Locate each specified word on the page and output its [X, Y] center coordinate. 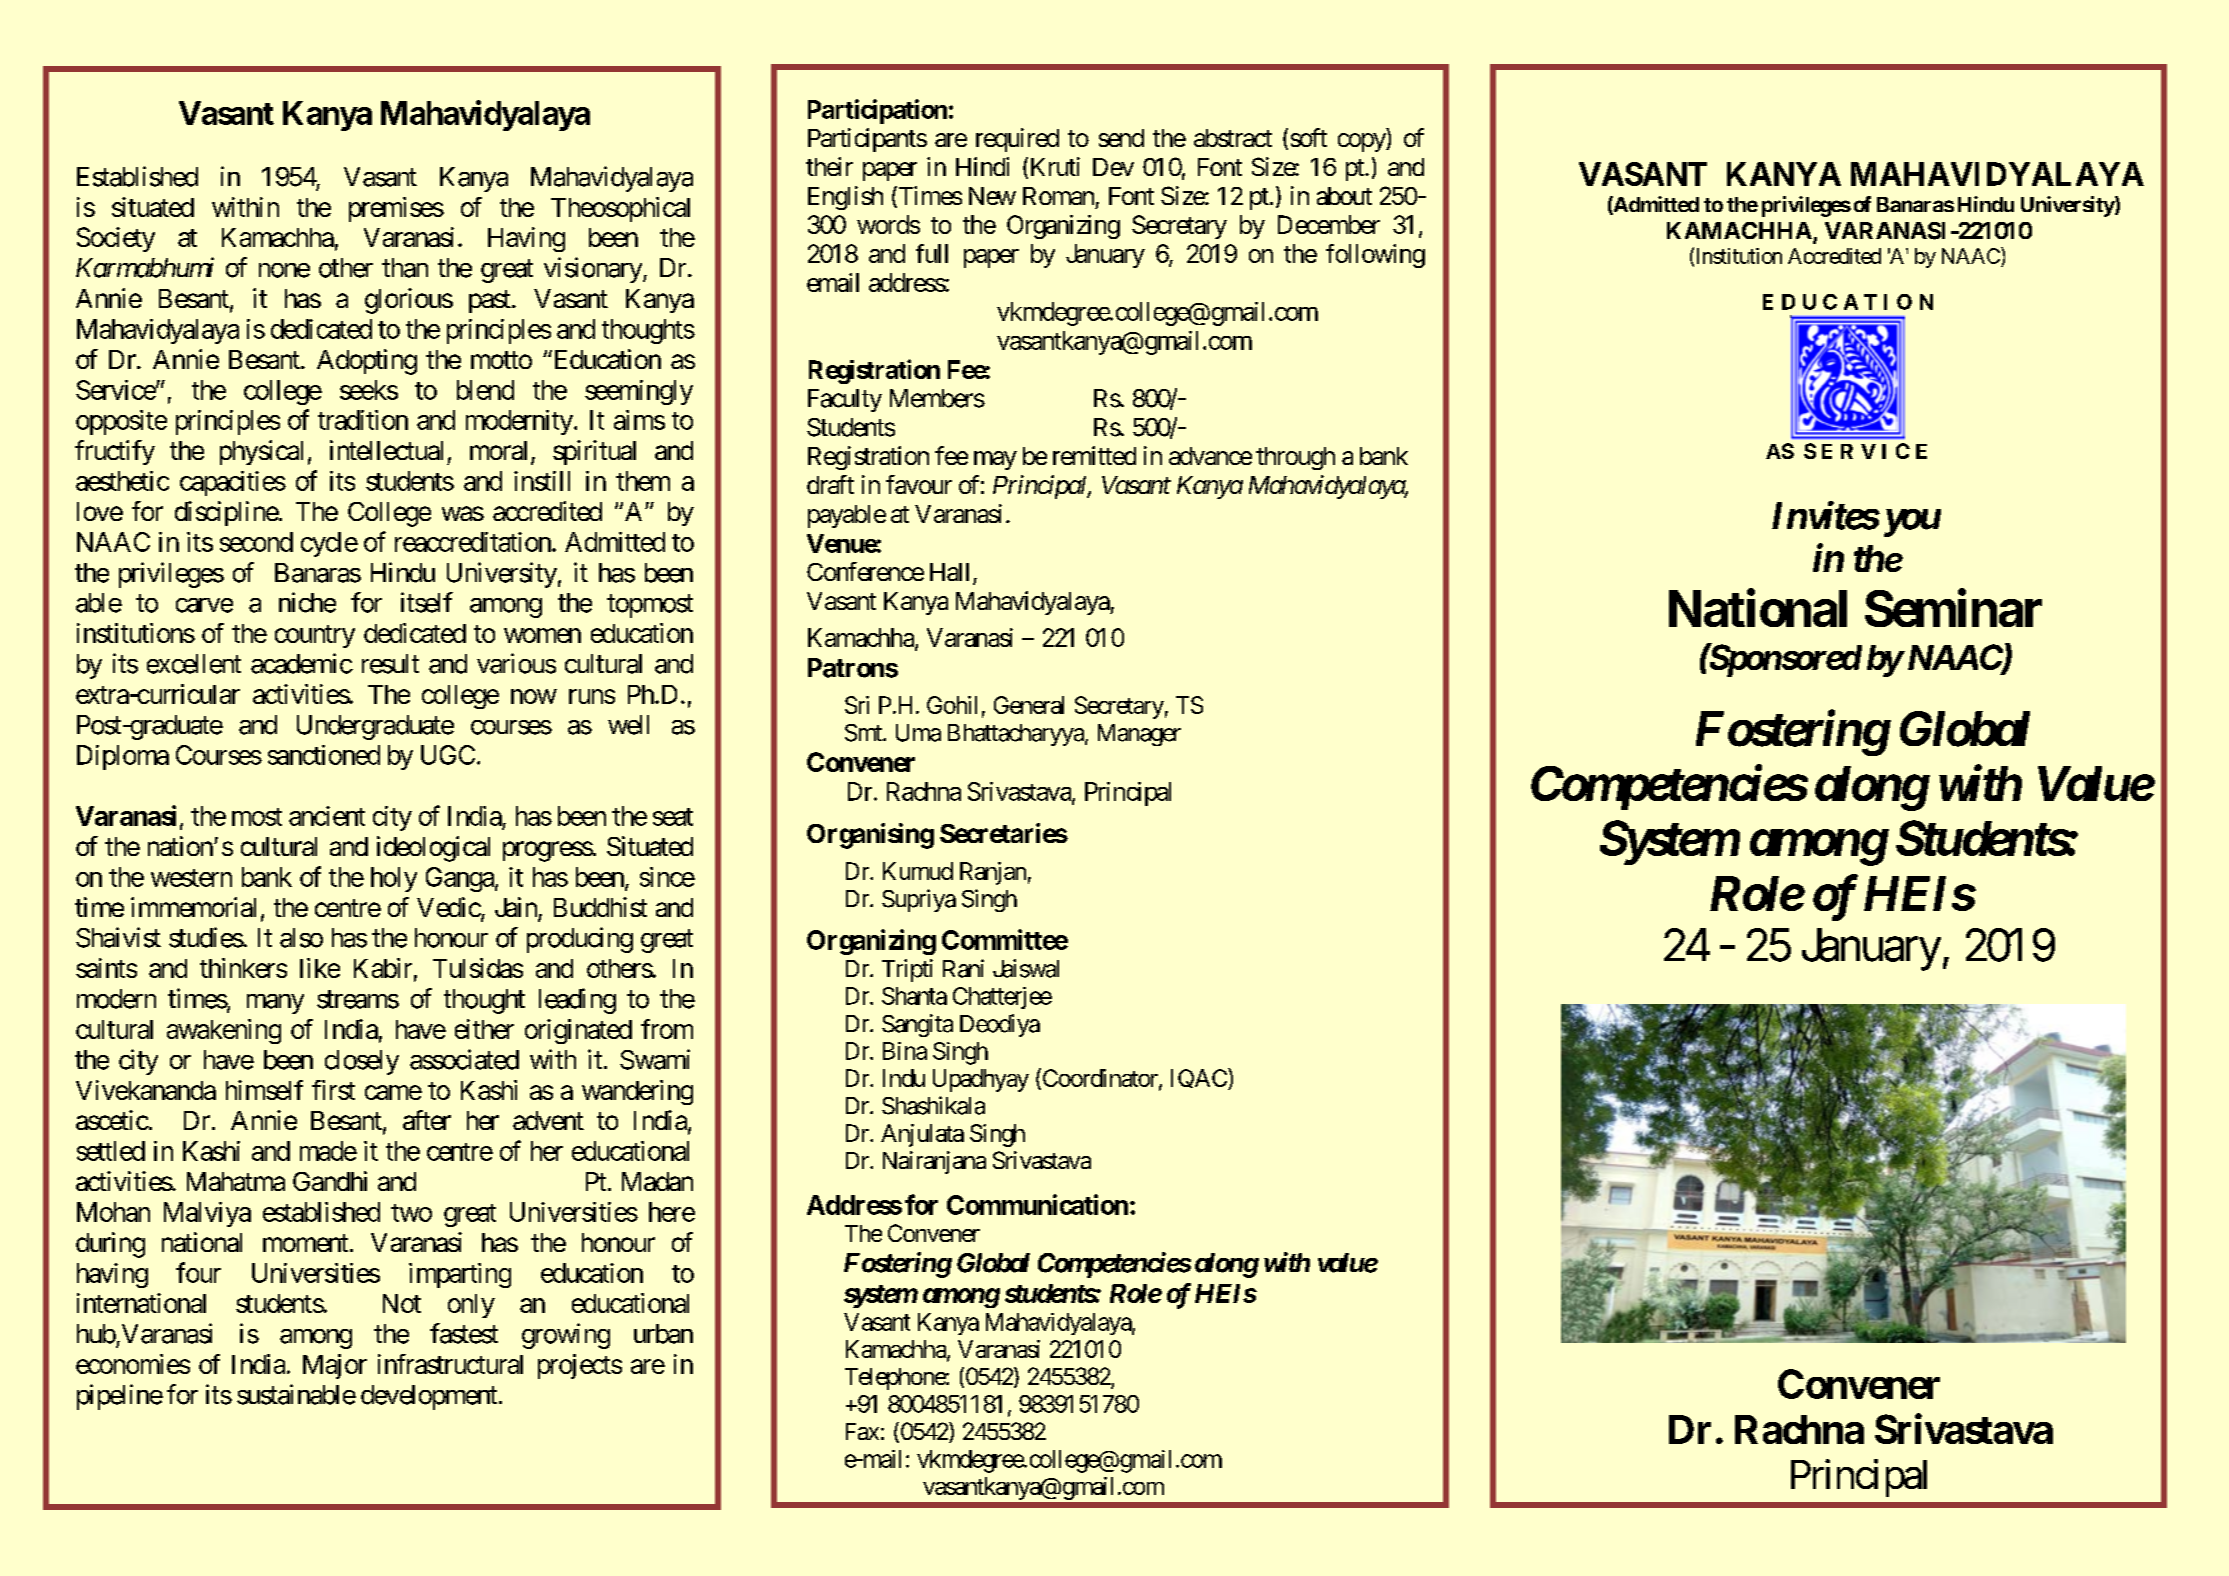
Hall [949, 572]
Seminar [1953, 608]
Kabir [383, 968]
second [256, 542]
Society [116, 239]
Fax [862, 1431]
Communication [1037, 1204]
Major [335, 1366]
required [1017, 140]
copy [1362, 142]
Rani [963, 968]
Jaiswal [1026, 968]
